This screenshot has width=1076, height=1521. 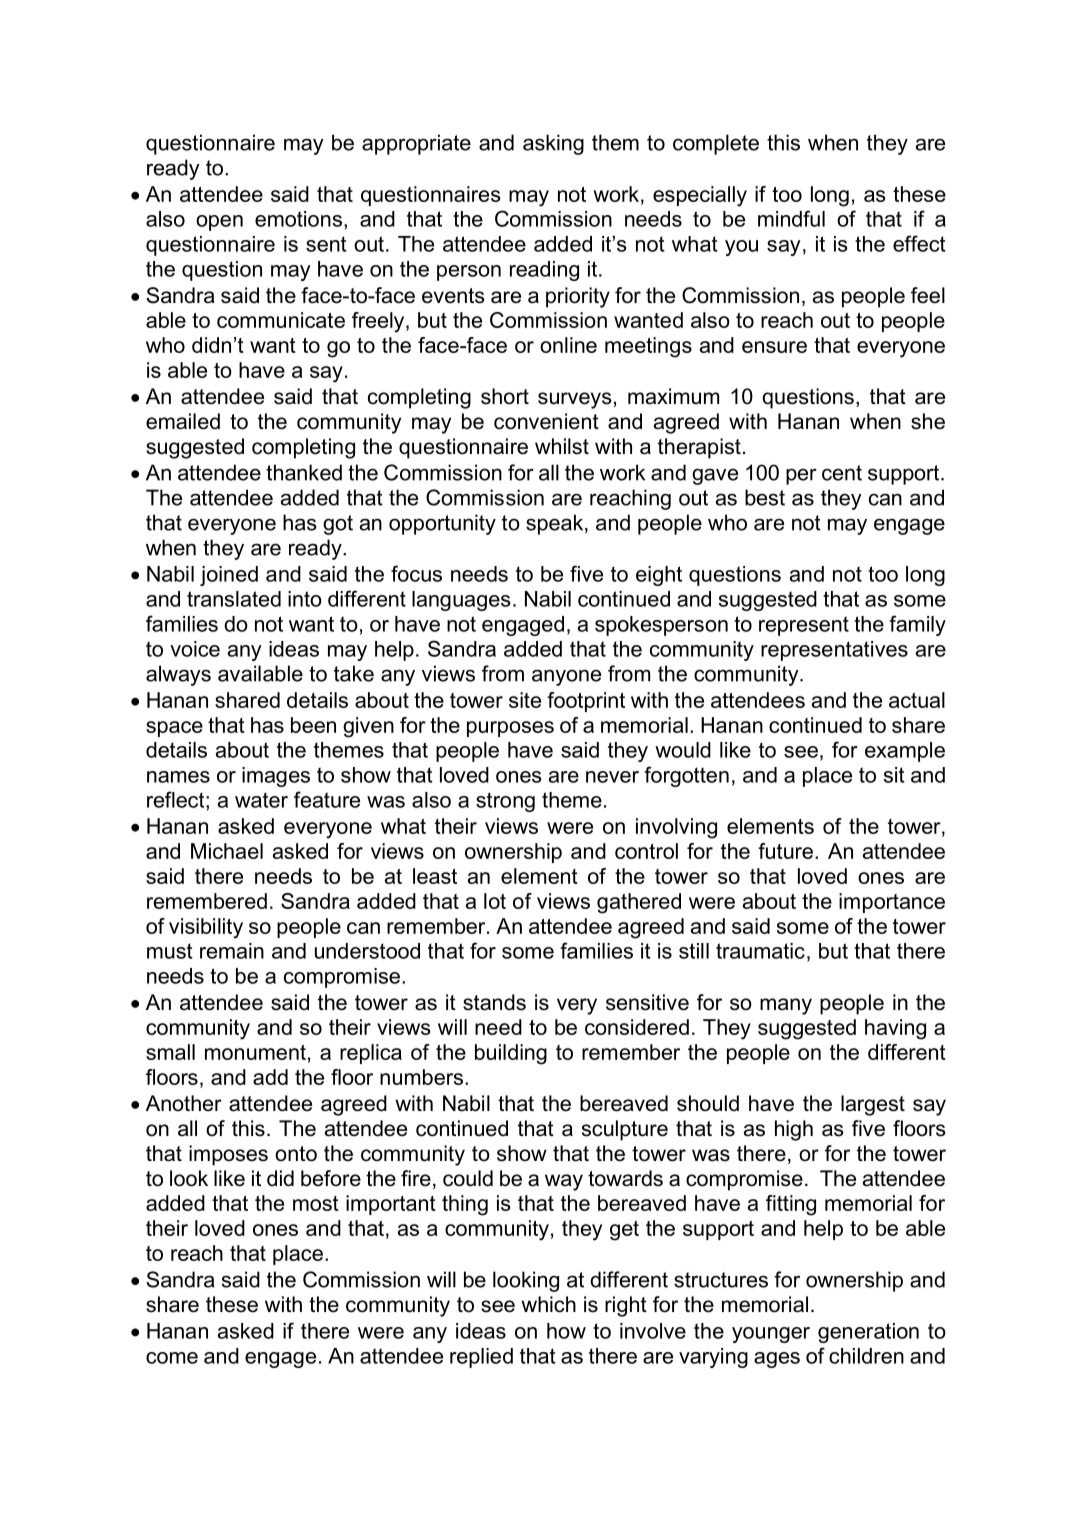 What do you see at coordinates (510, 729) in the screenshot?
I see `purposes` at bounding box center [510, 729].
